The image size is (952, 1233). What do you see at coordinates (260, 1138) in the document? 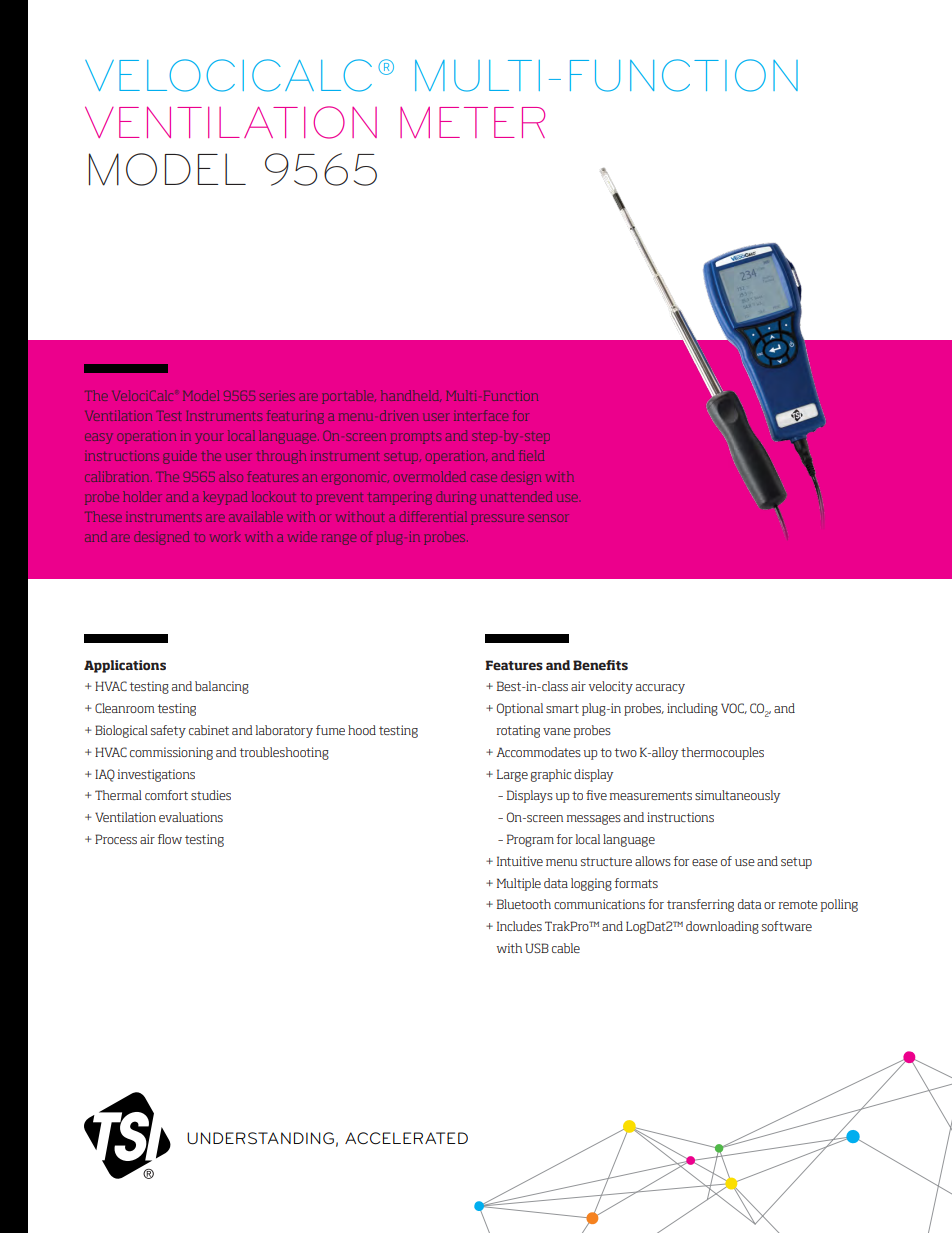
I see `UNDERSTANDING` at bounding box center [260, 1138].
